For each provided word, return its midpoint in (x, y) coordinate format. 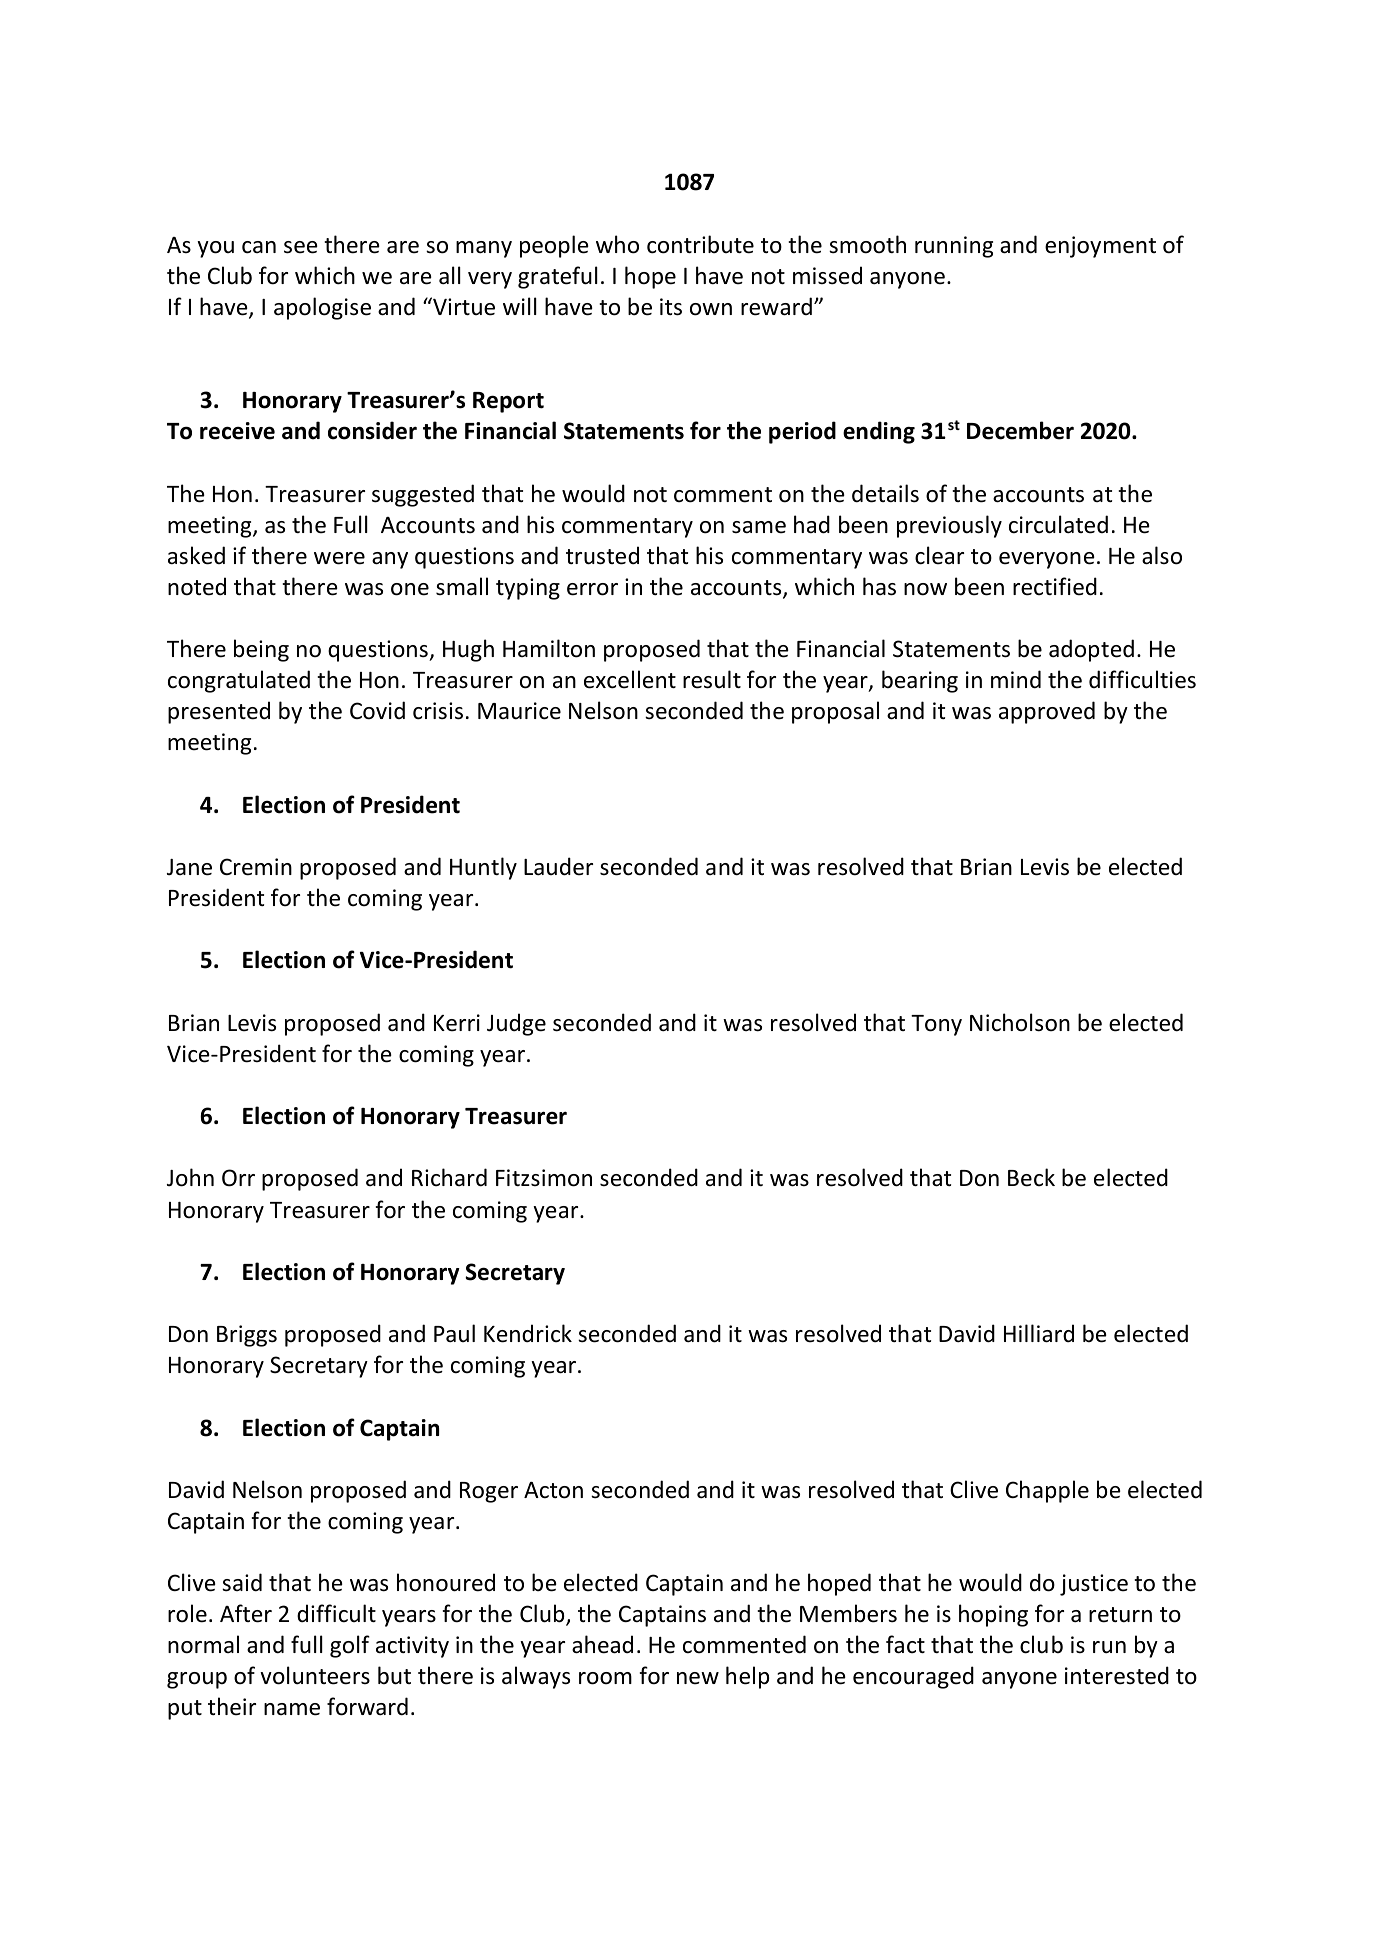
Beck (1031, 1177)
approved (1047, 712)
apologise (322, 308)
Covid (377, 710)
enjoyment (1100, 247)
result (712, 679)
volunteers (315, 1675)
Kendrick (528, 1333)
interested (1117, 1675)
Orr (238, 1178)
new (698, 1678)
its (671, 307)
